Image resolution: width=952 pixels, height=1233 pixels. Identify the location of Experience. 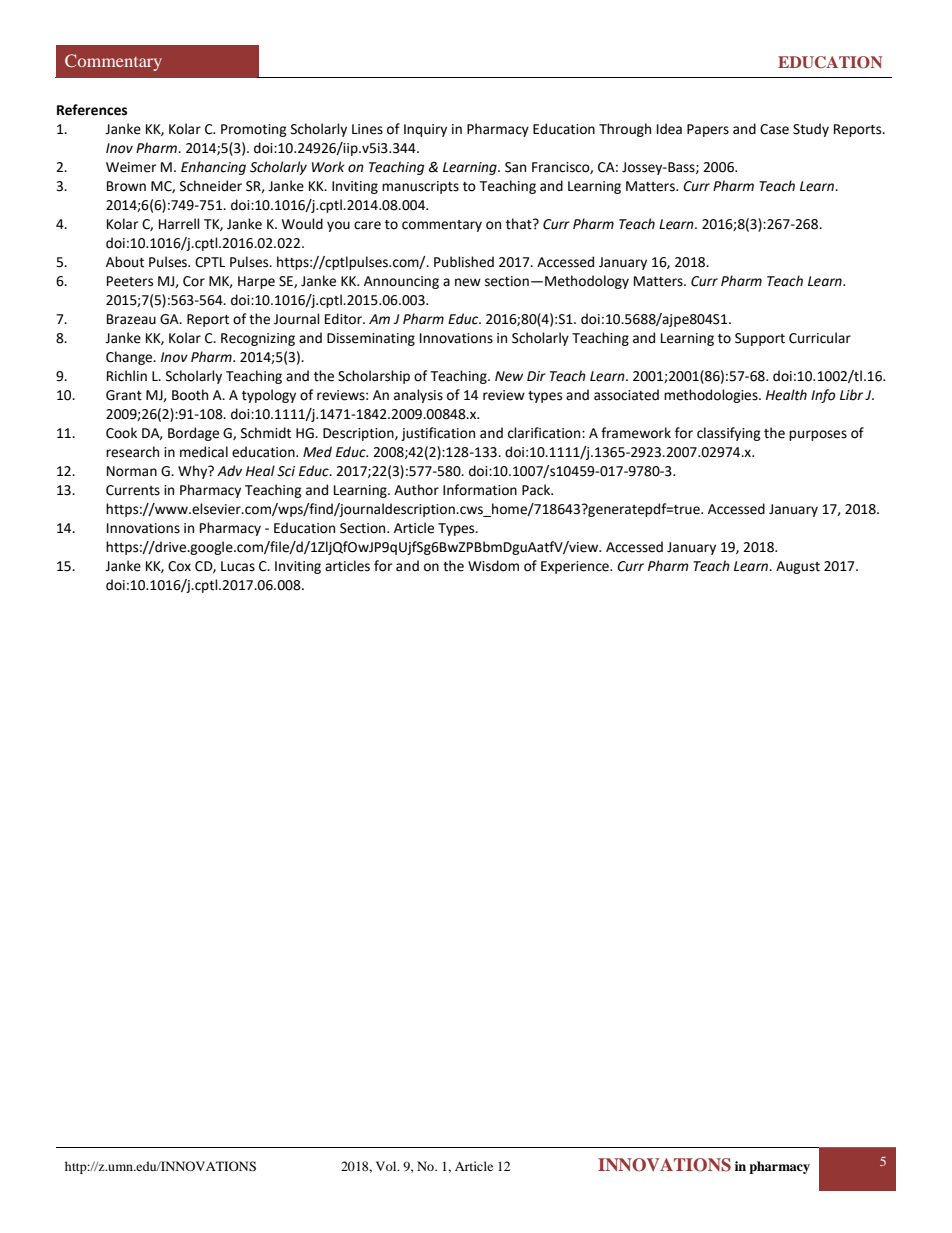
(576, 567).
